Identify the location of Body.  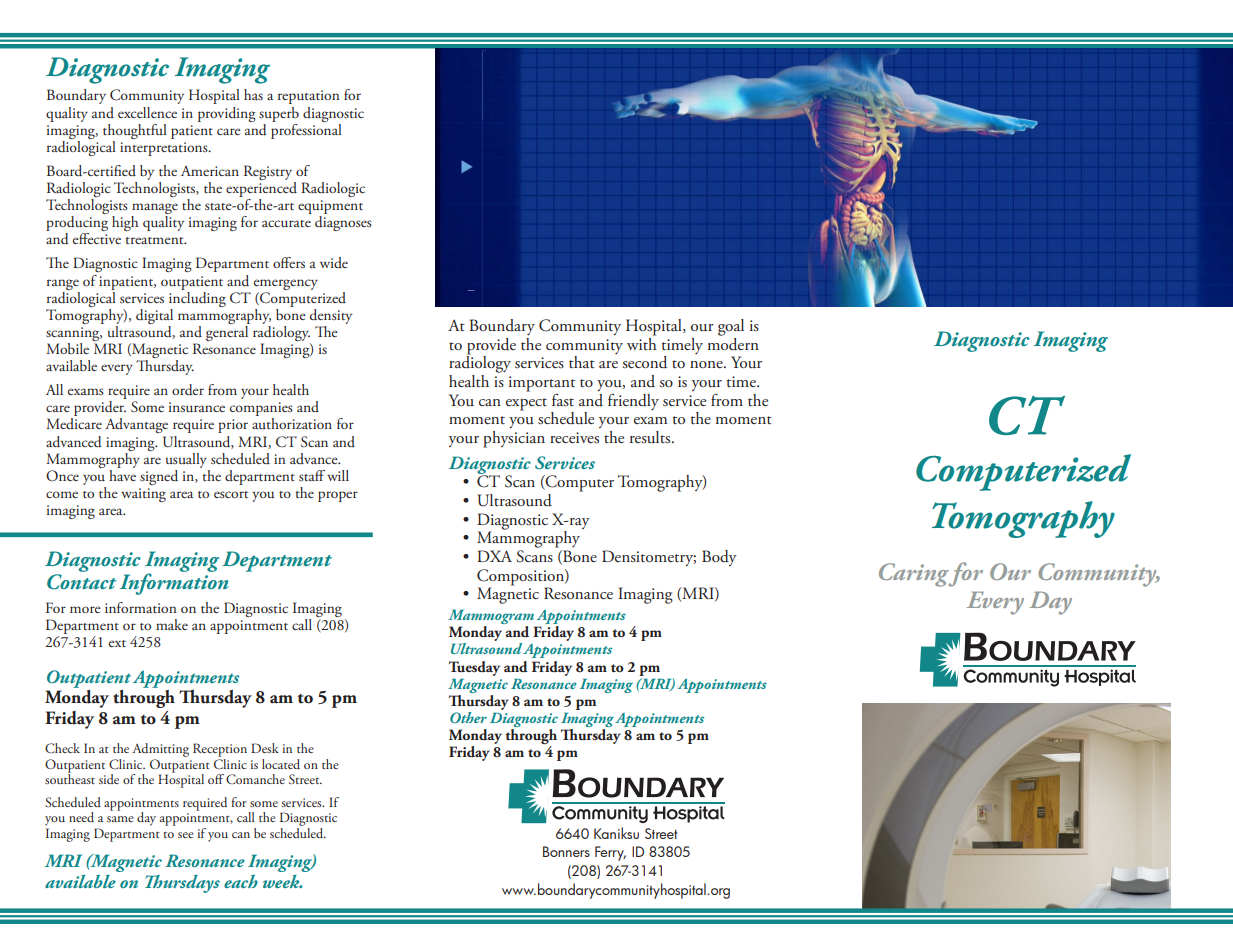
(719, 558).
